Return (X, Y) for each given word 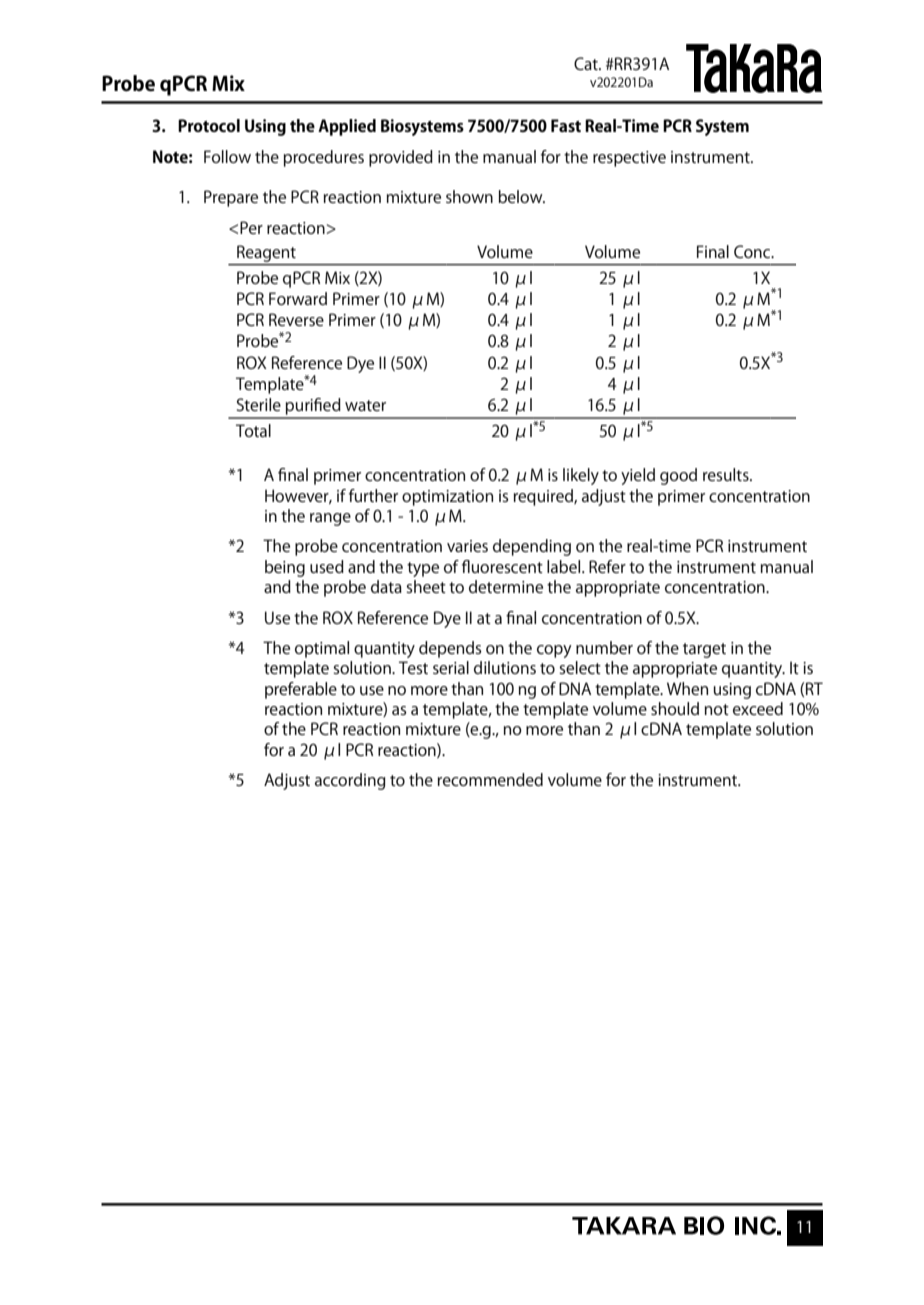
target (704, 650)
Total (253, 430)
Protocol (209, 125)
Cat (587, 63)
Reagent (266, 253)
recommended (490, 779)
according (350, 781)
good (678, 476)
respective (629, 159)
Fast (566, 125)
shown (469, 196)
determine (506, 586)
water (365, 405)
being (285, 568)
